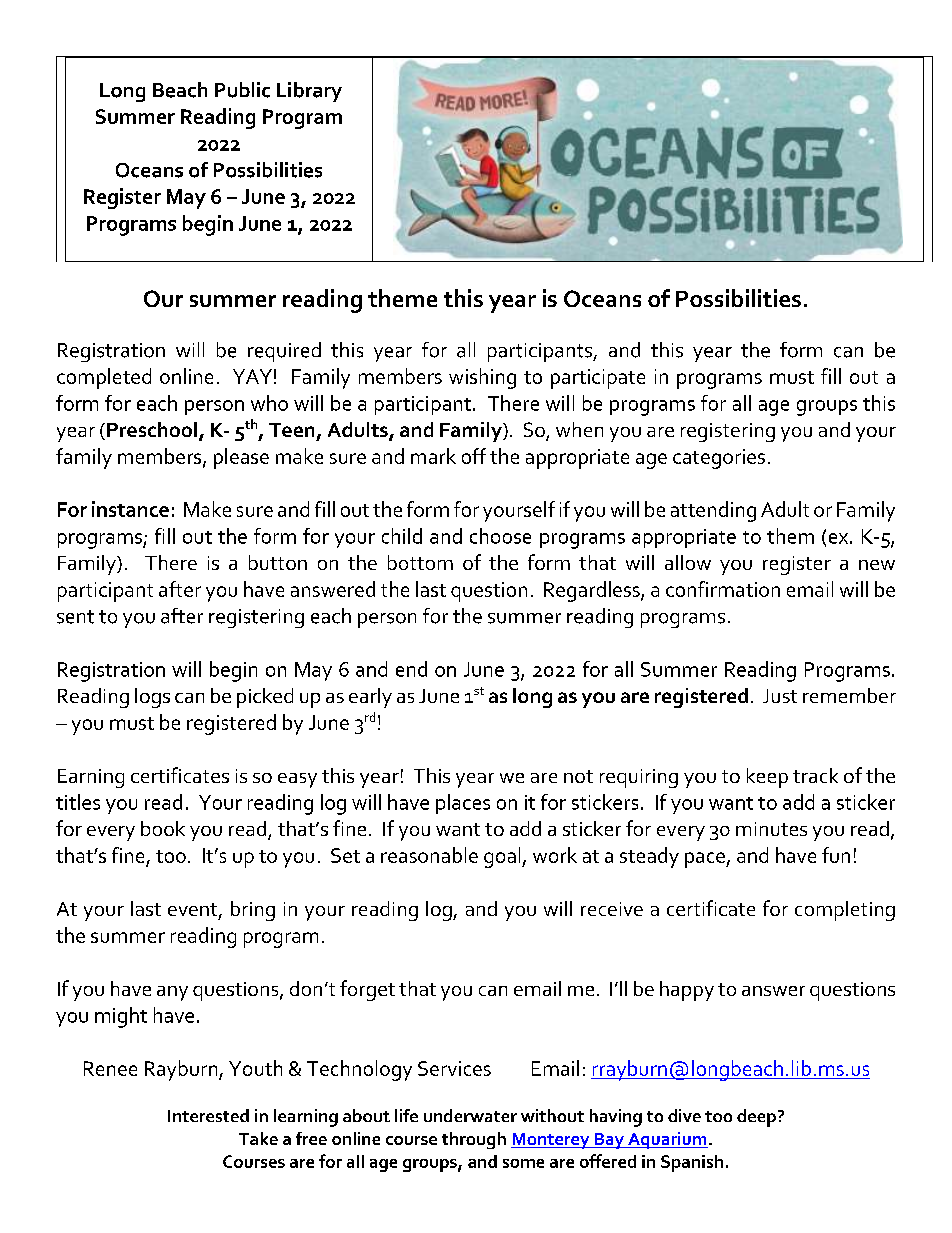 Image resolution: width=952 pixels, height=1233 pixels. I want to click on completed, so click(104, 378).
